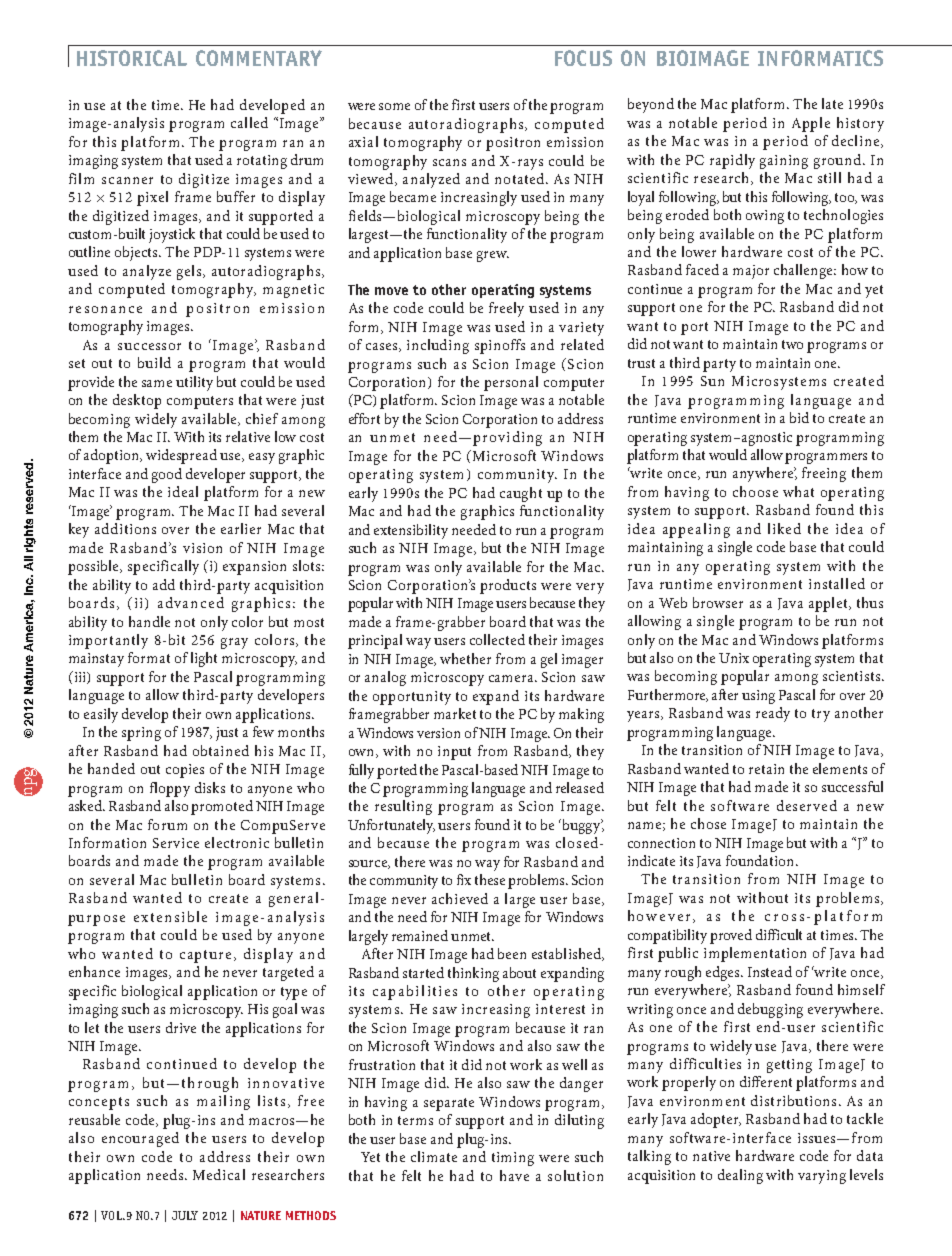 Image resolution: width=952 pixels, height=1256 pixels. Describe the element at coordinates (807, 805) in the screenshot. I see `deserved` at that location.
